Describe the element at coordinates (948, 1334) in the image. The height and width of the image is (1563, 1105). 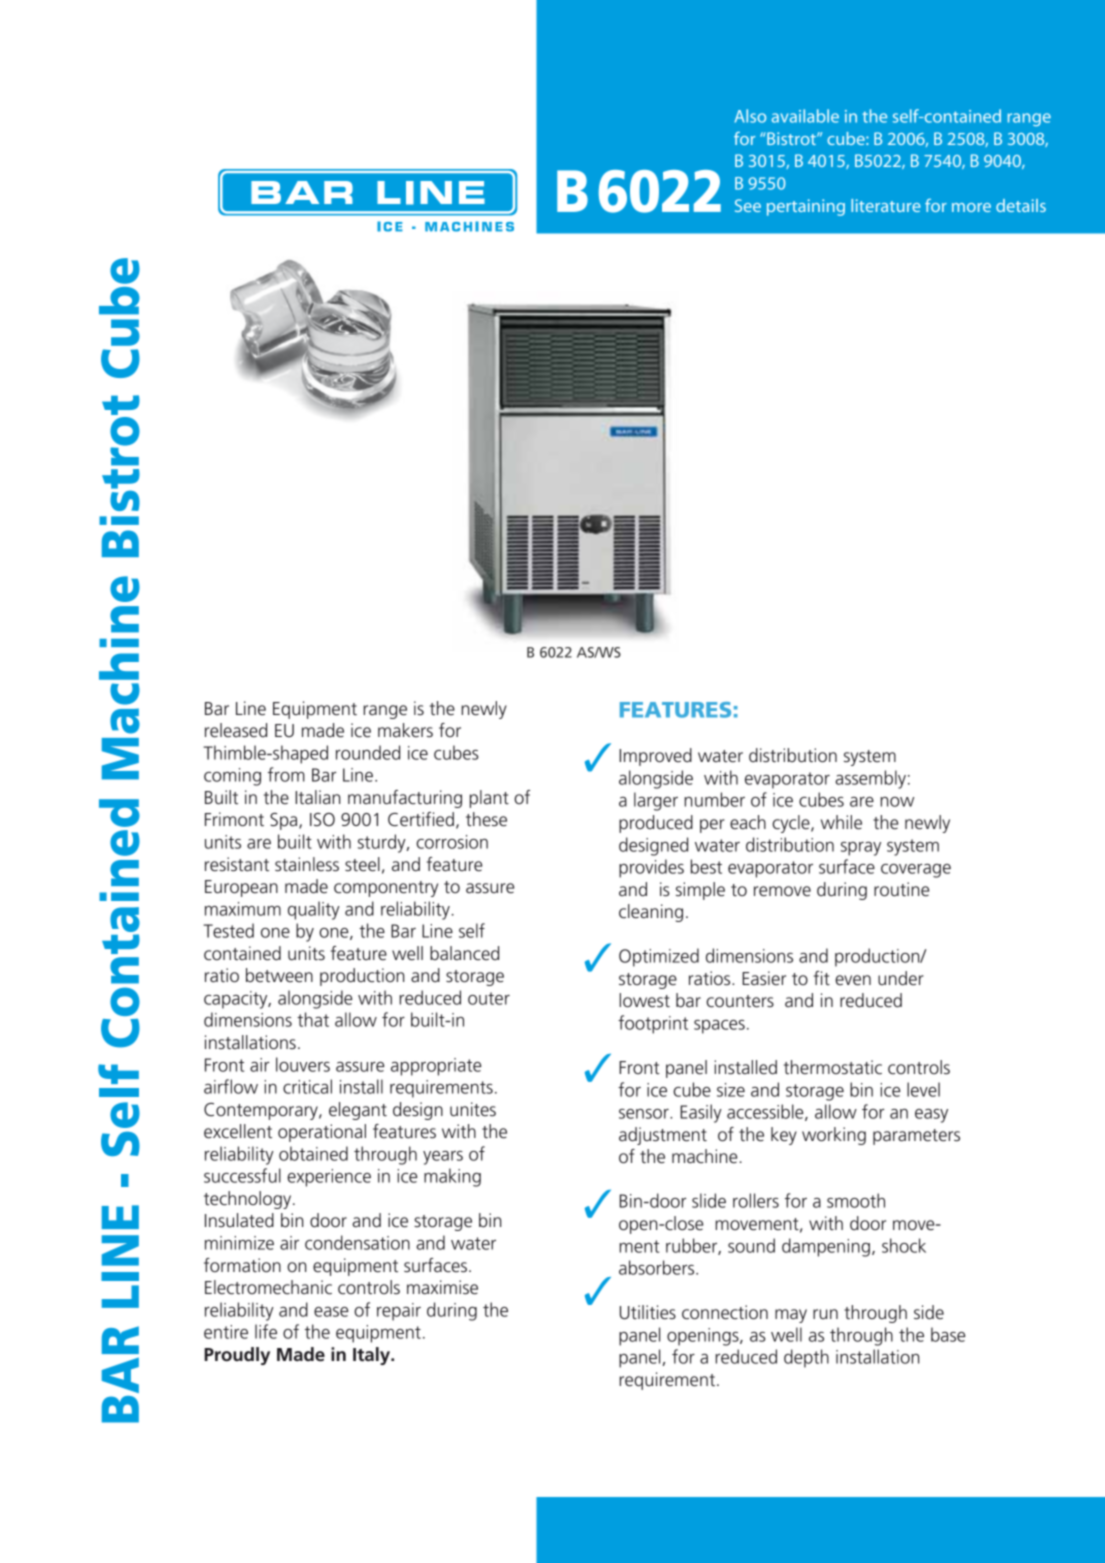
I see `base` at that location.
